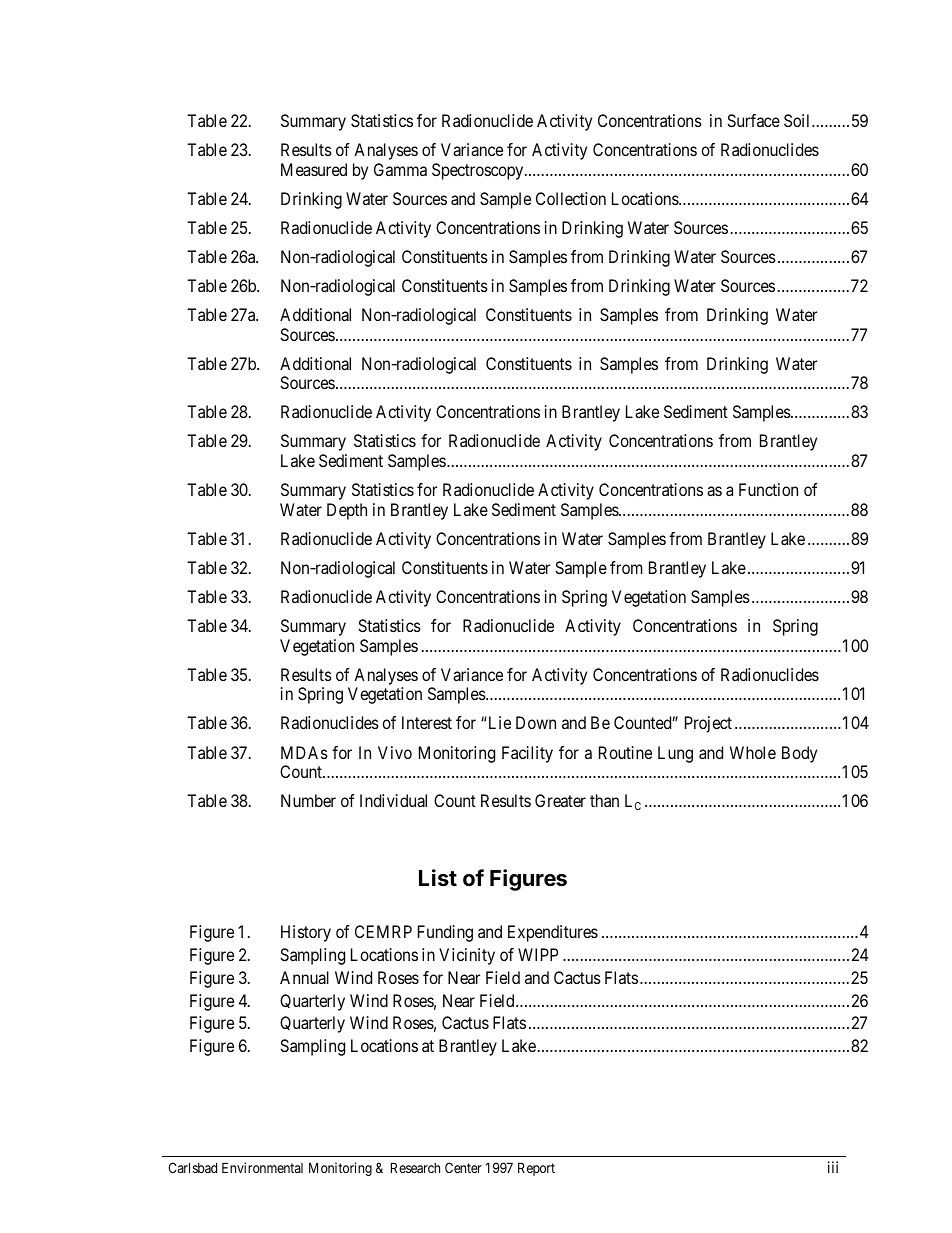 This screenshot has width=952, height=1233. I want to click on Whole, so click(753, 752).
